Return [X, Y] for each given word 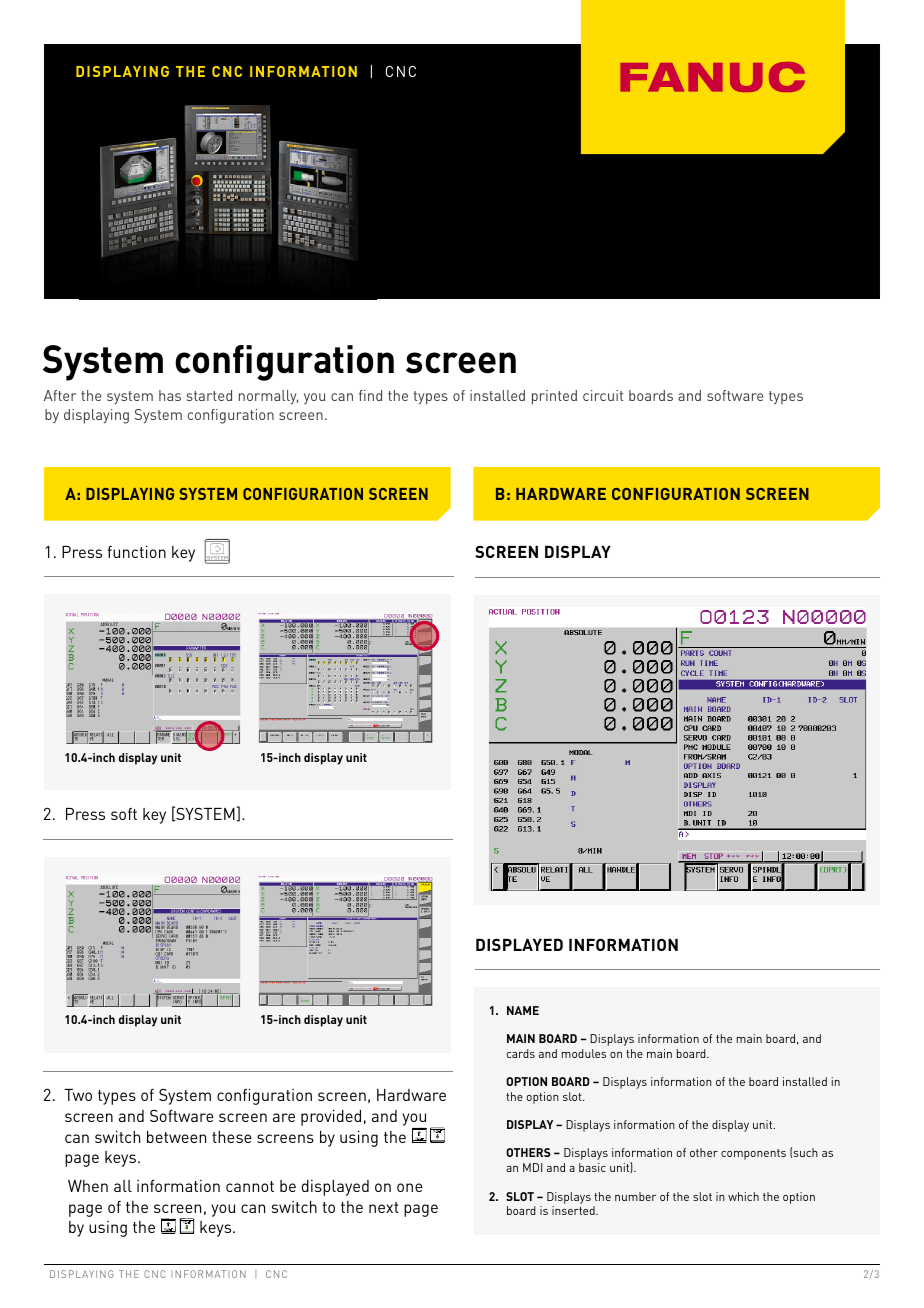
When [88, 1186]
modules [584, 1053]
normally [268, 397]
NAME [523, 1010]
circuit [603, 395]
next [384, 1207]
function [137, 552]
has [170, 395]
